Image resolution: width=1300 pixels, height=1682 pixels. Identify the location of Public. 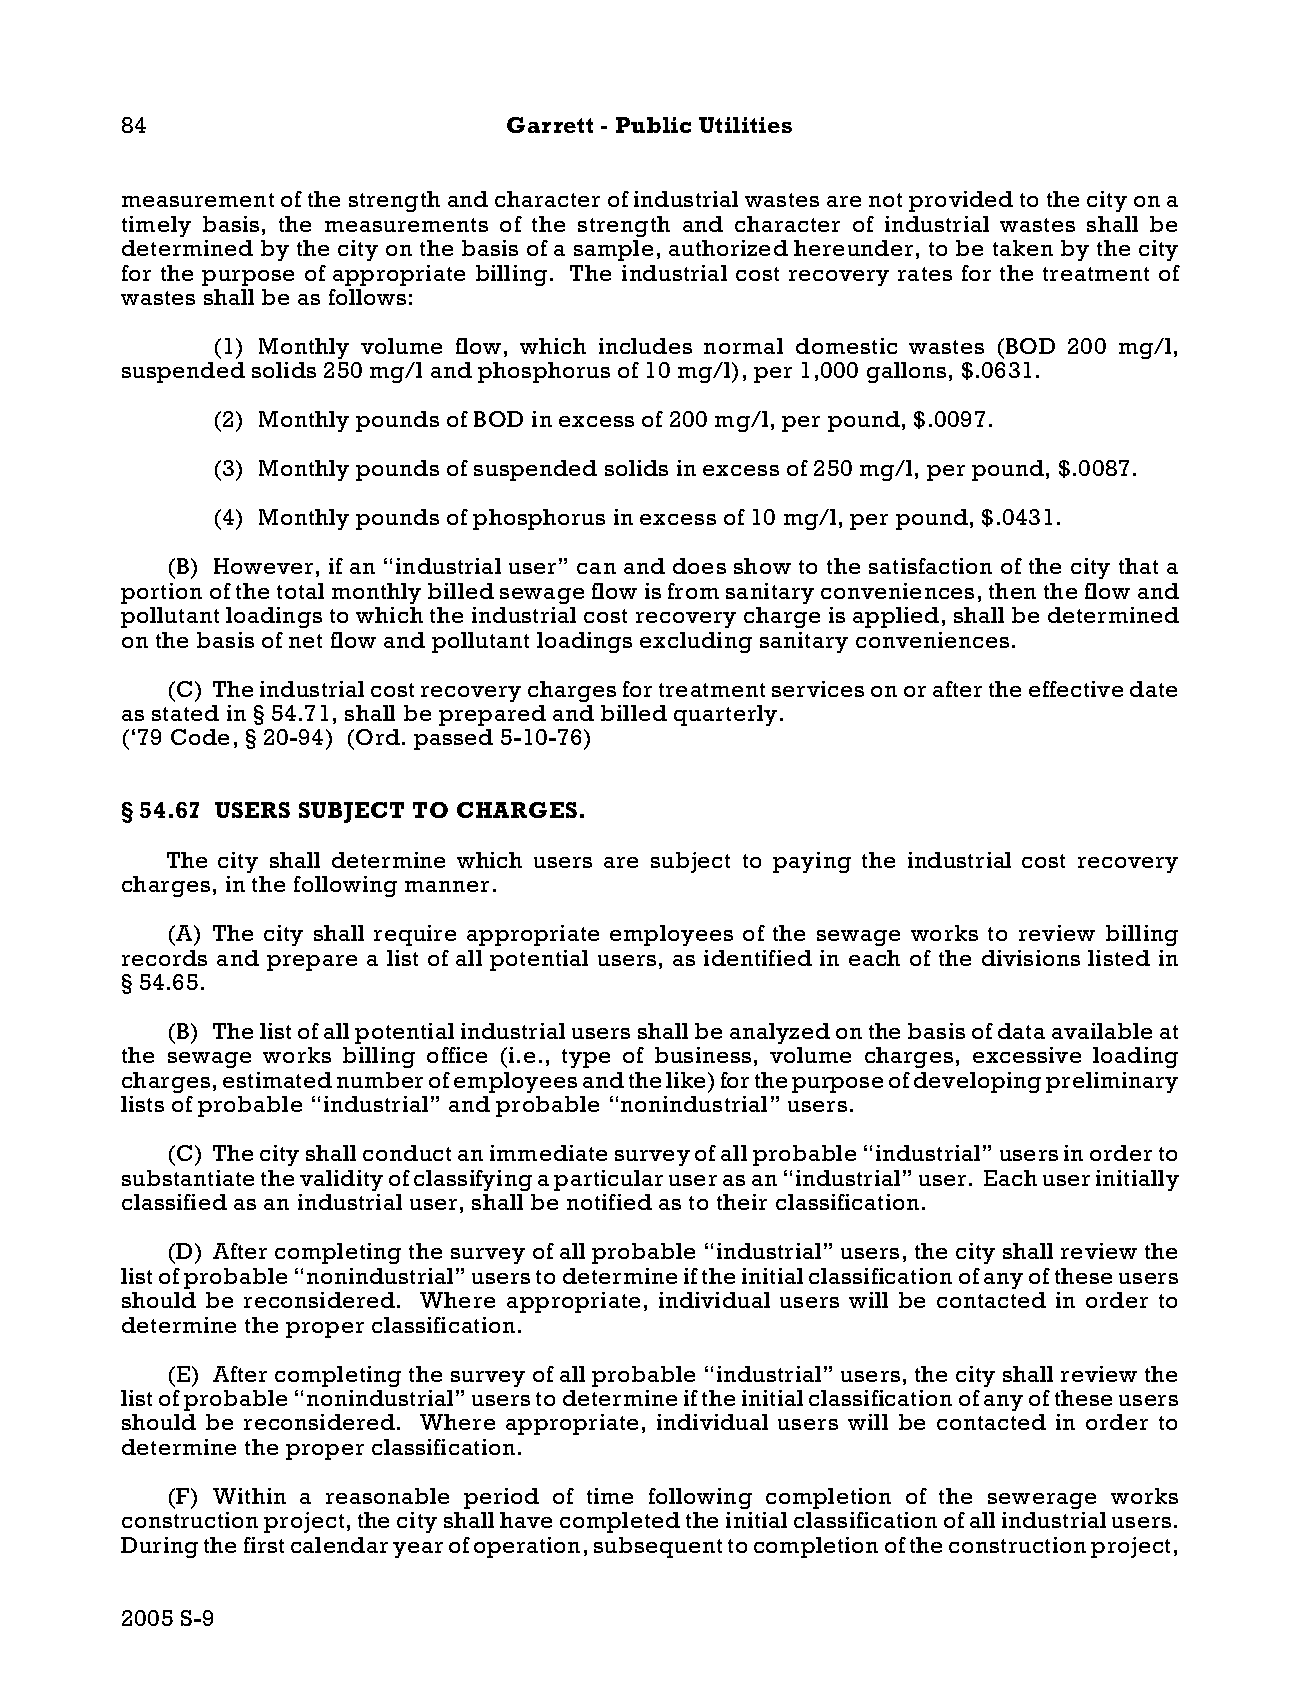
(653, 125).
